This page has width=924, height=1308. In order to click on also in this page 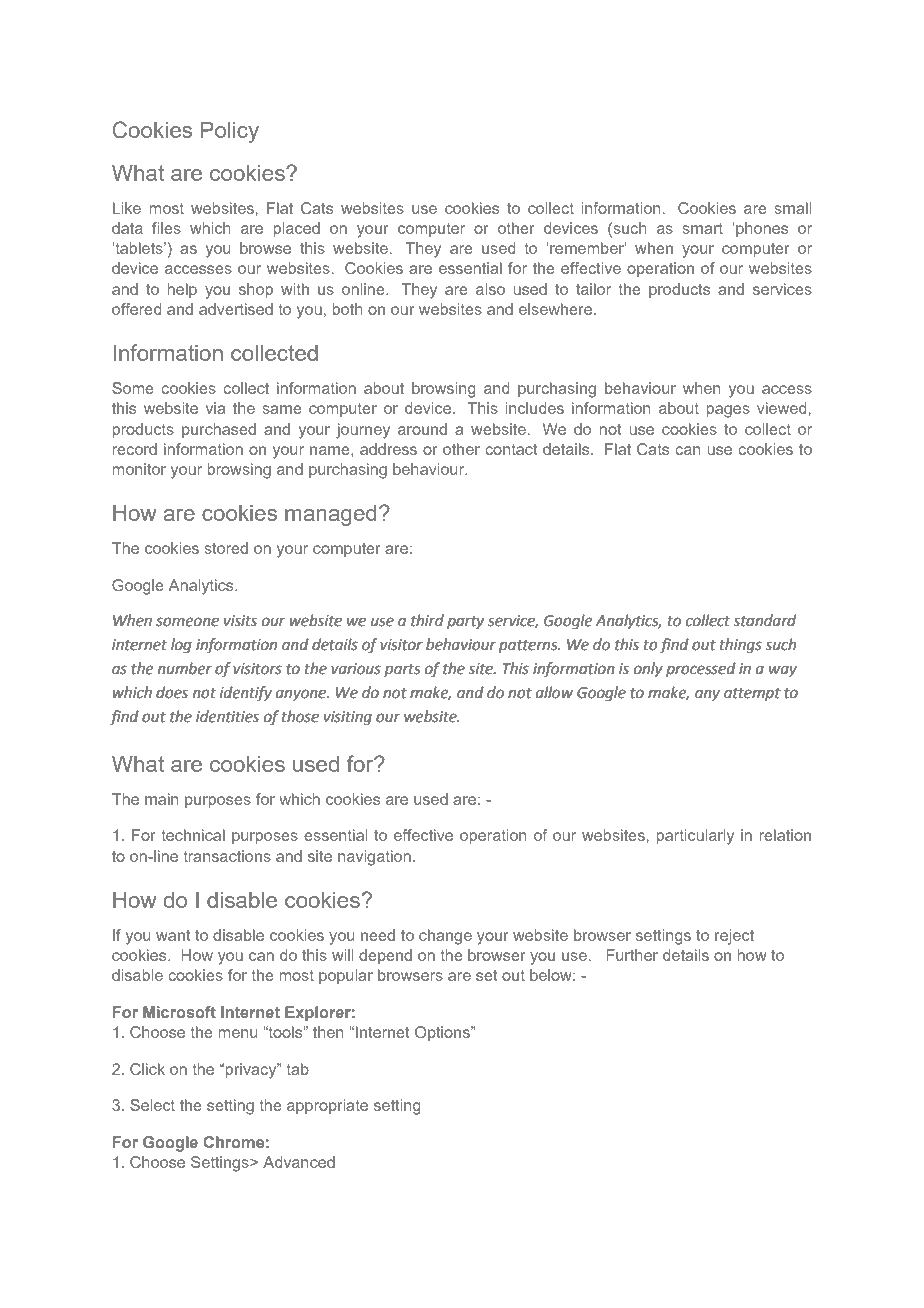, I will do `click(490, 289)`.
